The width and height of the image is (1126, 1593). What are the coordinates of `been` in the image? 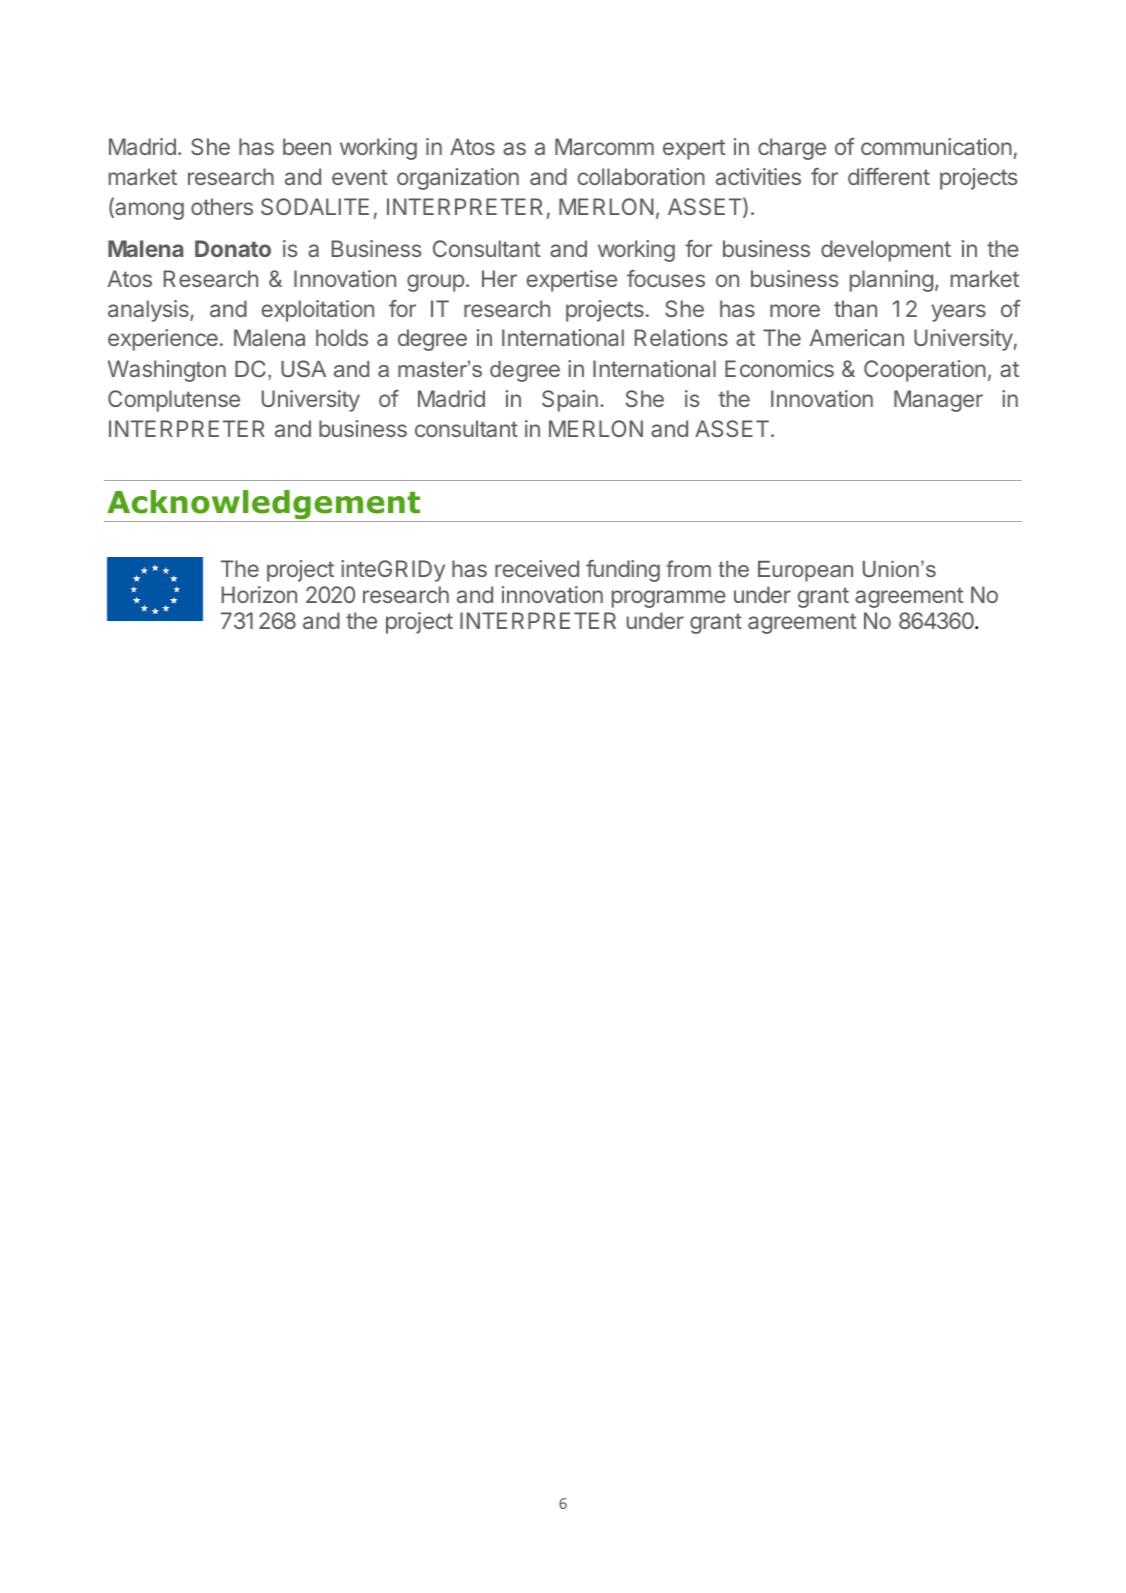 It's located at (307, 146).
